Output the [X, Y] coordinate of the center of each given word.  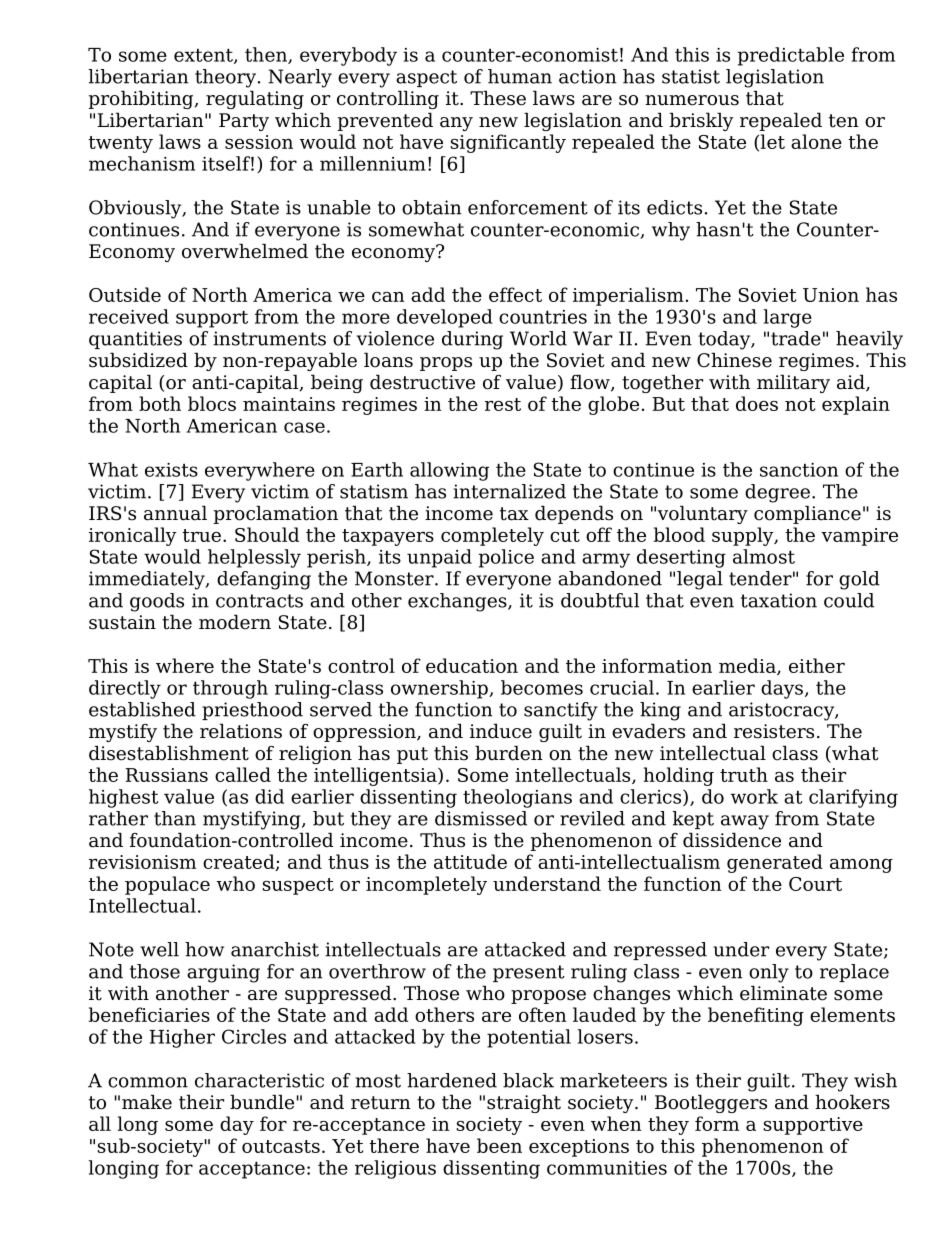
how [204, 949]
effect [515, 294]
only [769, 973]
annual [175, 513]
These [498, 98]
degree [777, 493]
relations [241, 731]
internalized [509, 491]
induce [501, 731]
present [529, 973]
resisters [774, 731]
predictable [791, 56]
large [788, 318]
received [129, 316]
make [147, 1102]
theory [225, 78]
